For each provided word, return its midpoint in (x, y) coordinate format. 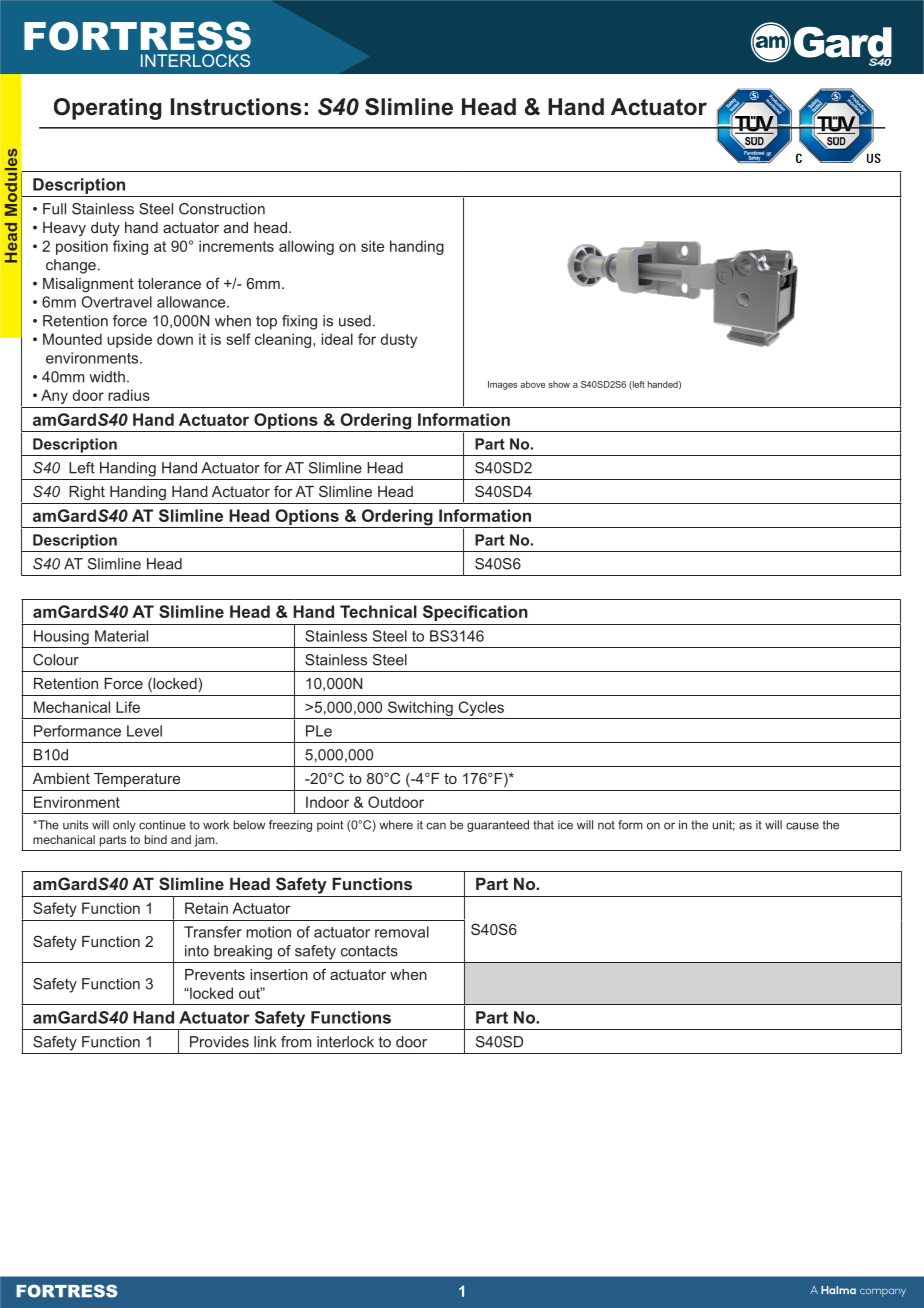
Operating (108, 109)
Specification (475, 613)
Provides (219, 1042)
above (532, 384)
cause (802, 826)
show (559, 384)
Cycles (481, 708)
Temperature (137, 780)
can (436, 826)
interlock (345, 1042)
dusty (399, 340)
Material (121, 636)
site (372, 246)
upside (129, 340)
